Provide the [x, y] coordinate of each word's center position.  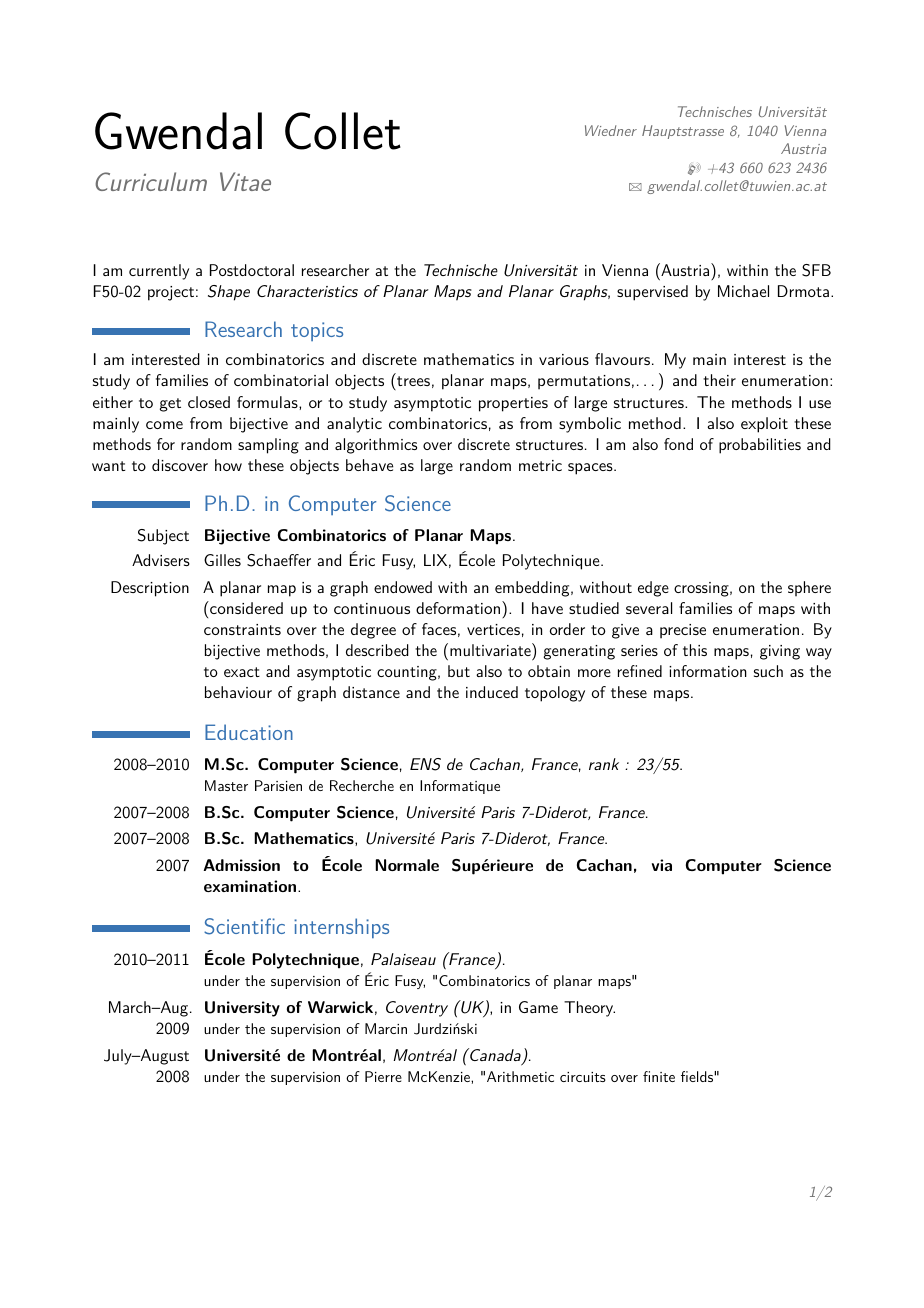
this [695, 650]
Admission [242, 865]
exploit [764, 425]
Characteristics [307, 291]
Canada [495, 1056]
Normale [407, 865]
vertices [493, 629]
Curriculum [151, 181]
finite [659, 1076]
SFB [816, 270]
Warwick [340, 1007]
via [662, 865]
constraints [242, 629]
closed [209, 402]
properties [513, 404]
